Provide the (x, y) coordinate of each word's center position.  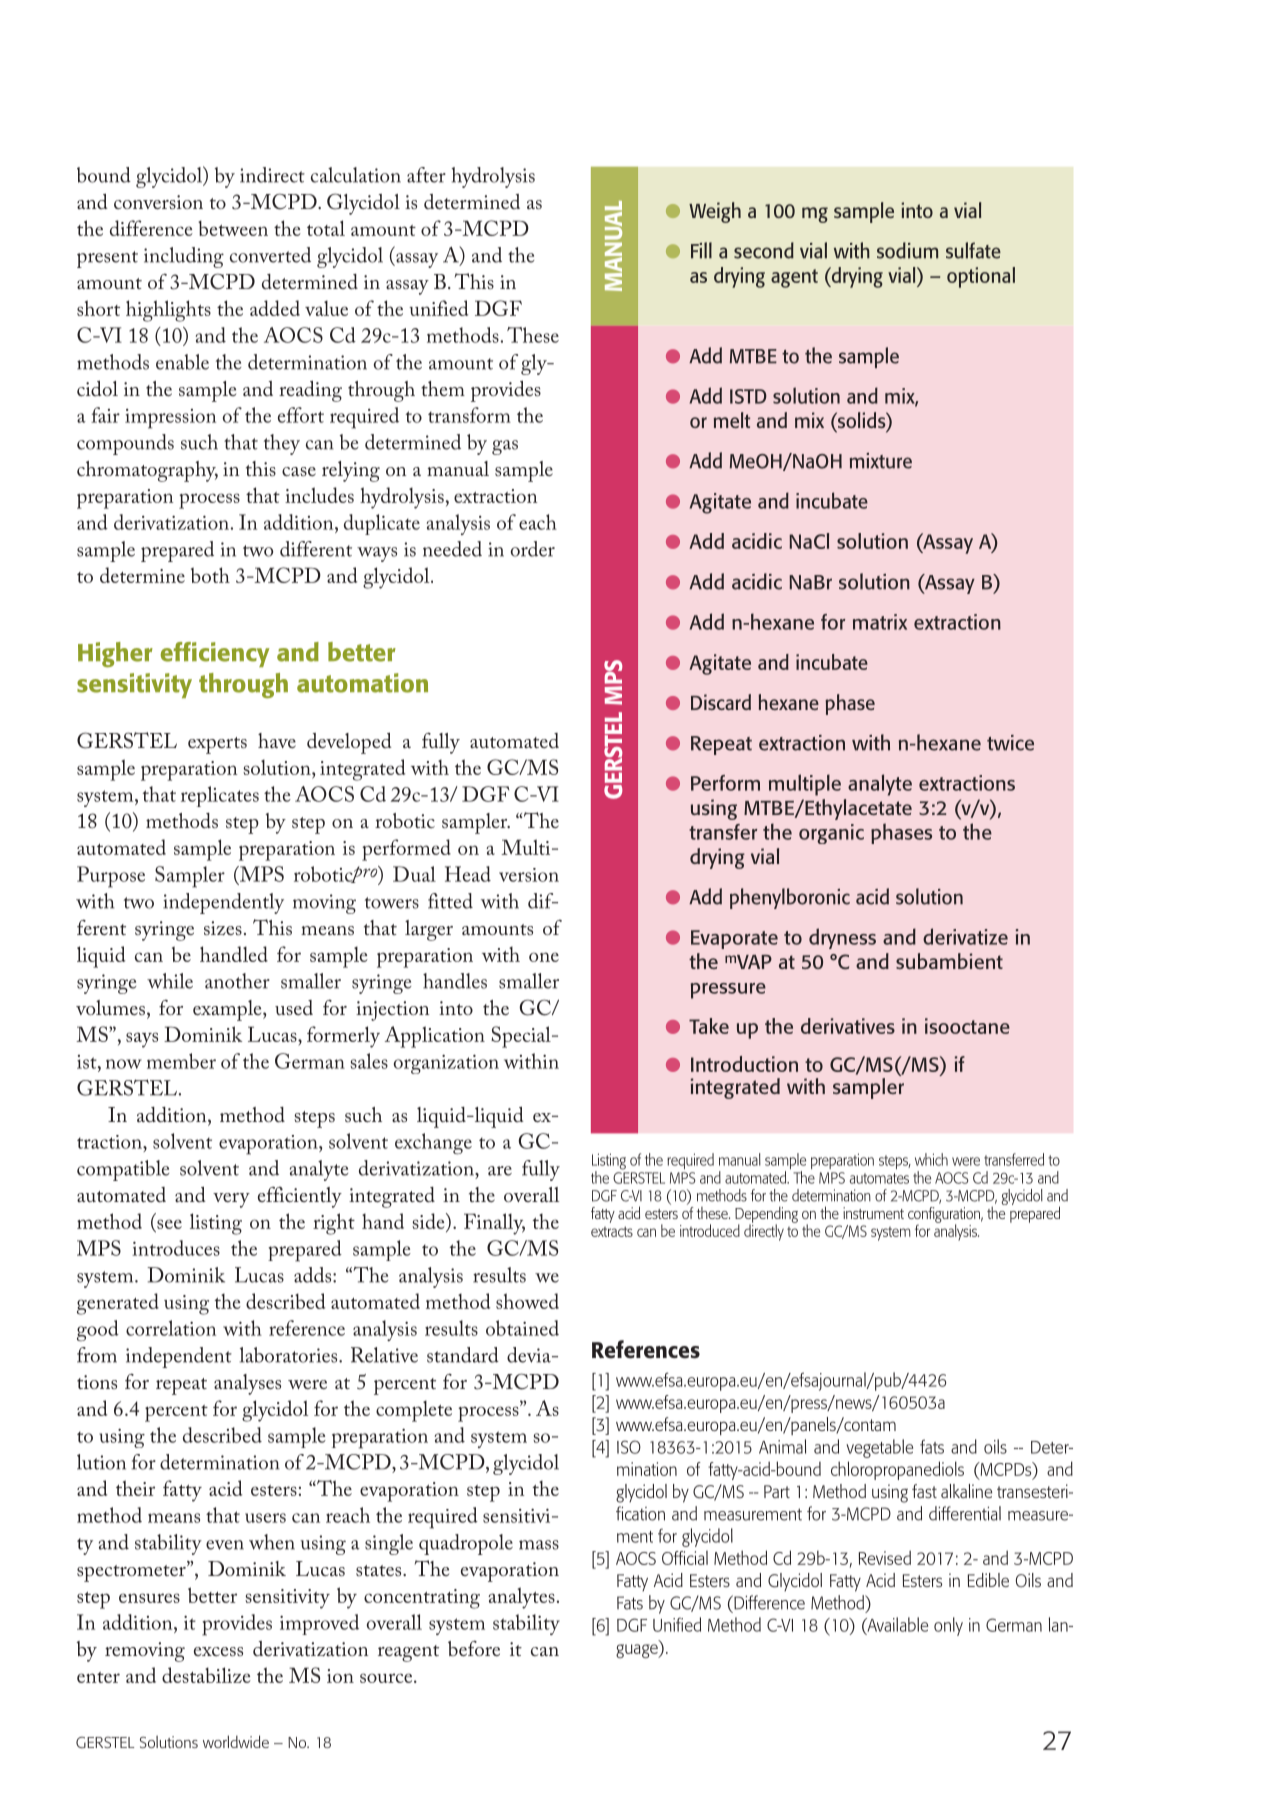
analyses (247, 1384)
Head (468, 874)
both (210, 575)
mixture (881, 461)
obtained (522, 1328)
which (931, 1159)
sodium (908, 250)
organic (831, 834)
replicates (220, 796)
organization (446, 1064)
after (426, 175)
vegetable (879, 1448)
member (181, 1061)
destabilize (206, 1675)
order (533, 549)
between (233, 228)
